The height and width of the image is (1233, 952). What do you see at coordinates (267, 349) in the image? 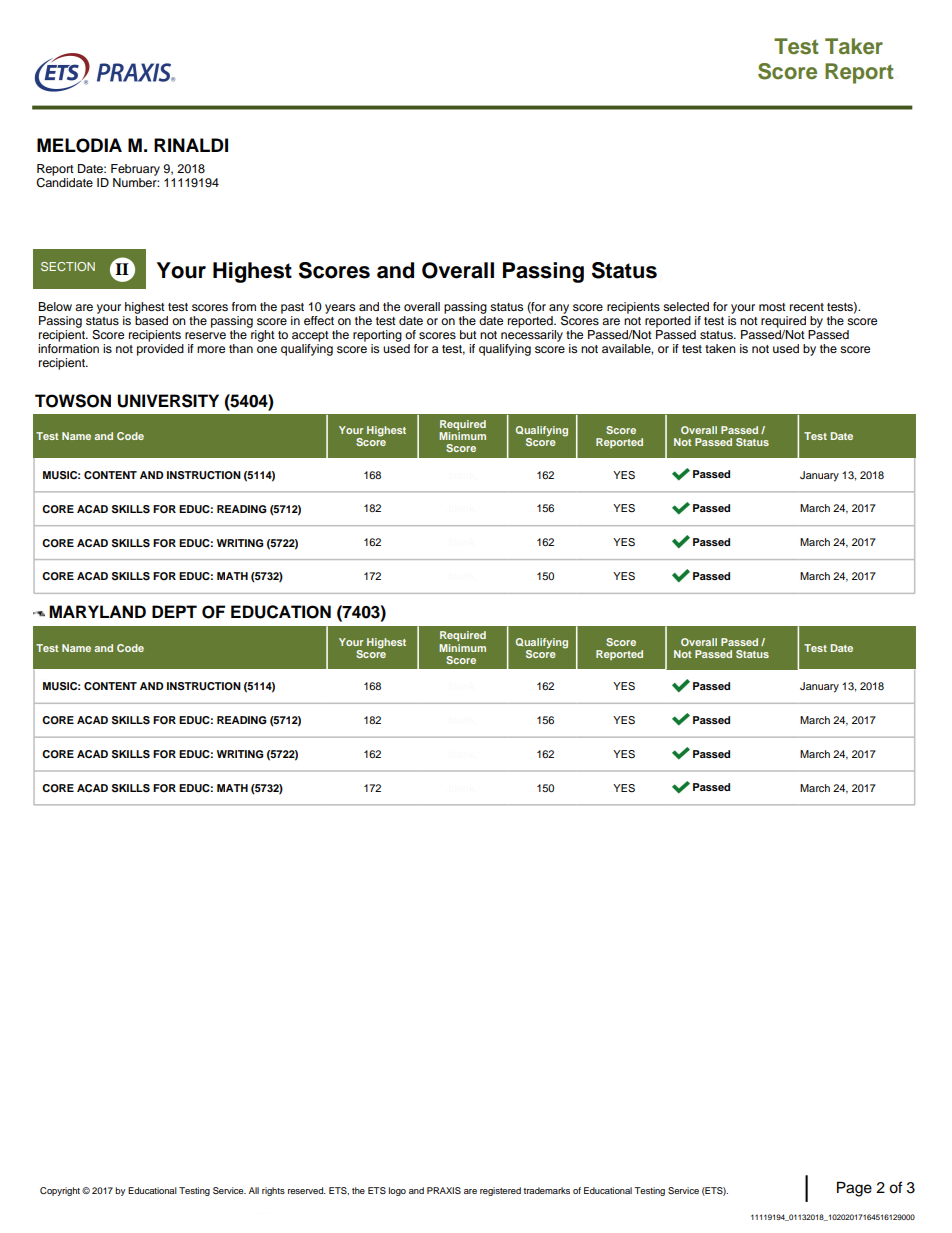
I see `one` at bounding box center [267, 349].
